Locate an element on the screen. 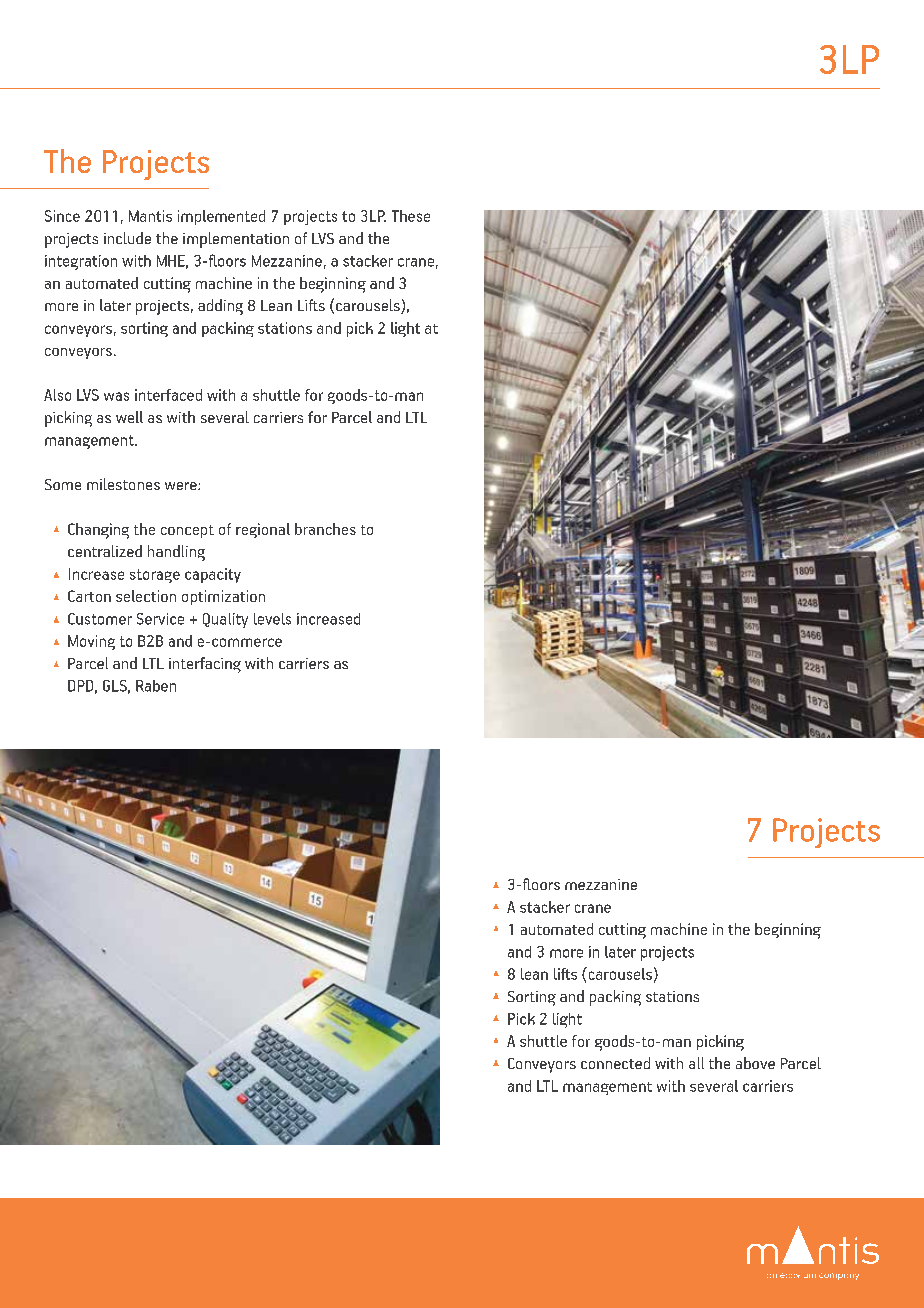 The image size is (924, 1308). implementation is located at coordinates (236, 240).
